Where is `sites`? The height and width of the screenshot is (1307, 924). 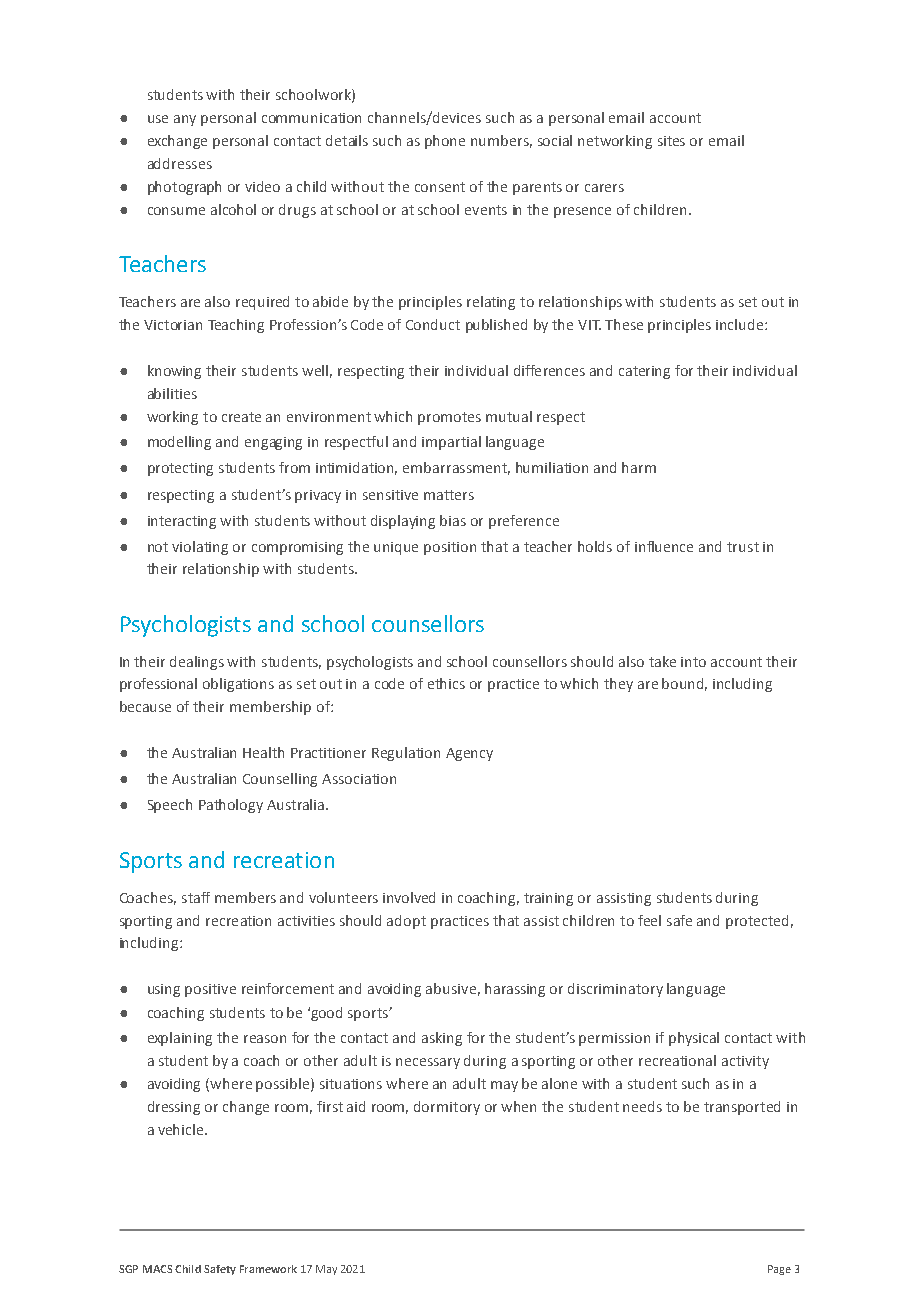
sites is located at coordinates (671, 141).
